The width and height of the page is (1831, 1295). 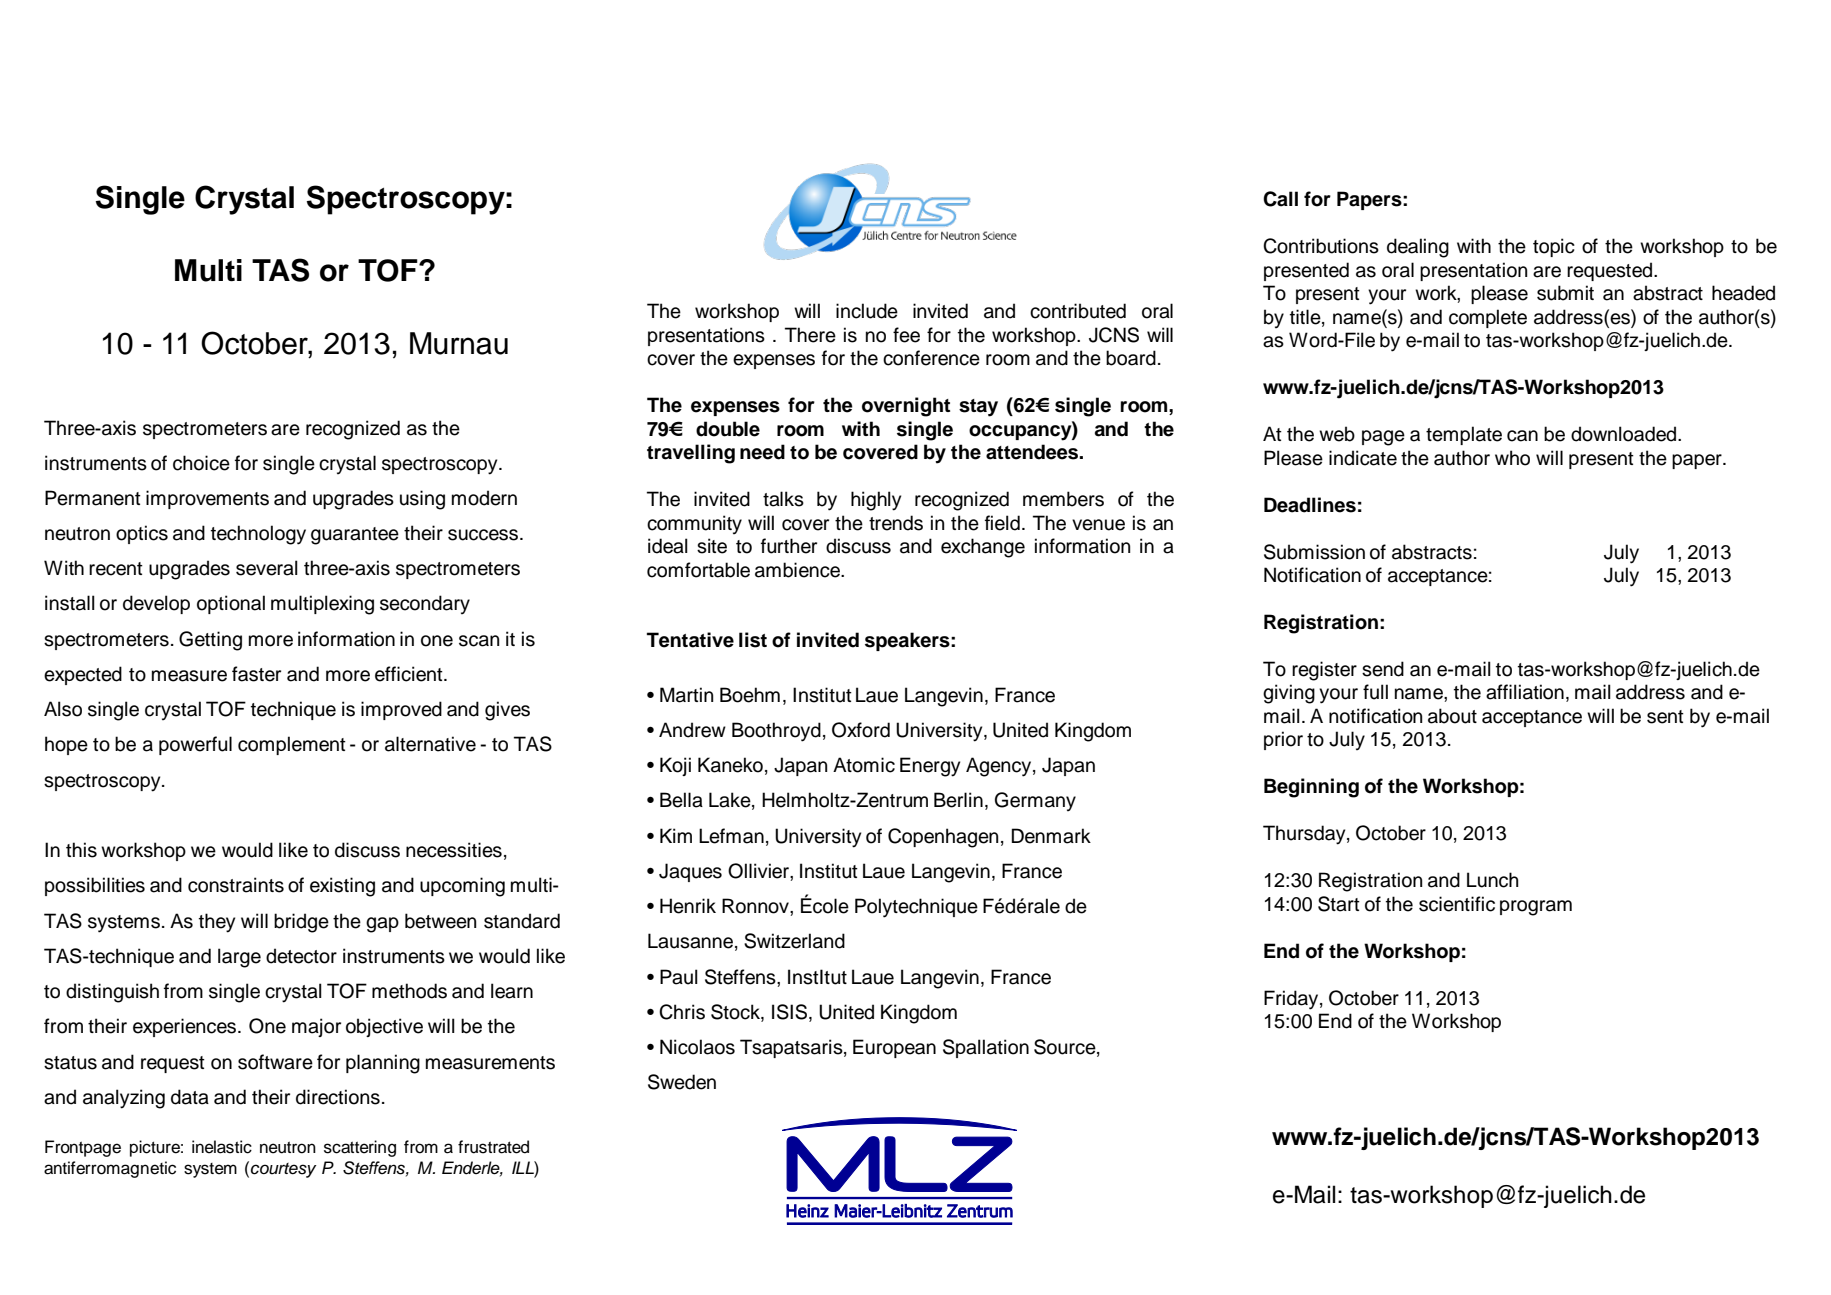 I want to click on inelastic, so click(x=222, y=1147).
